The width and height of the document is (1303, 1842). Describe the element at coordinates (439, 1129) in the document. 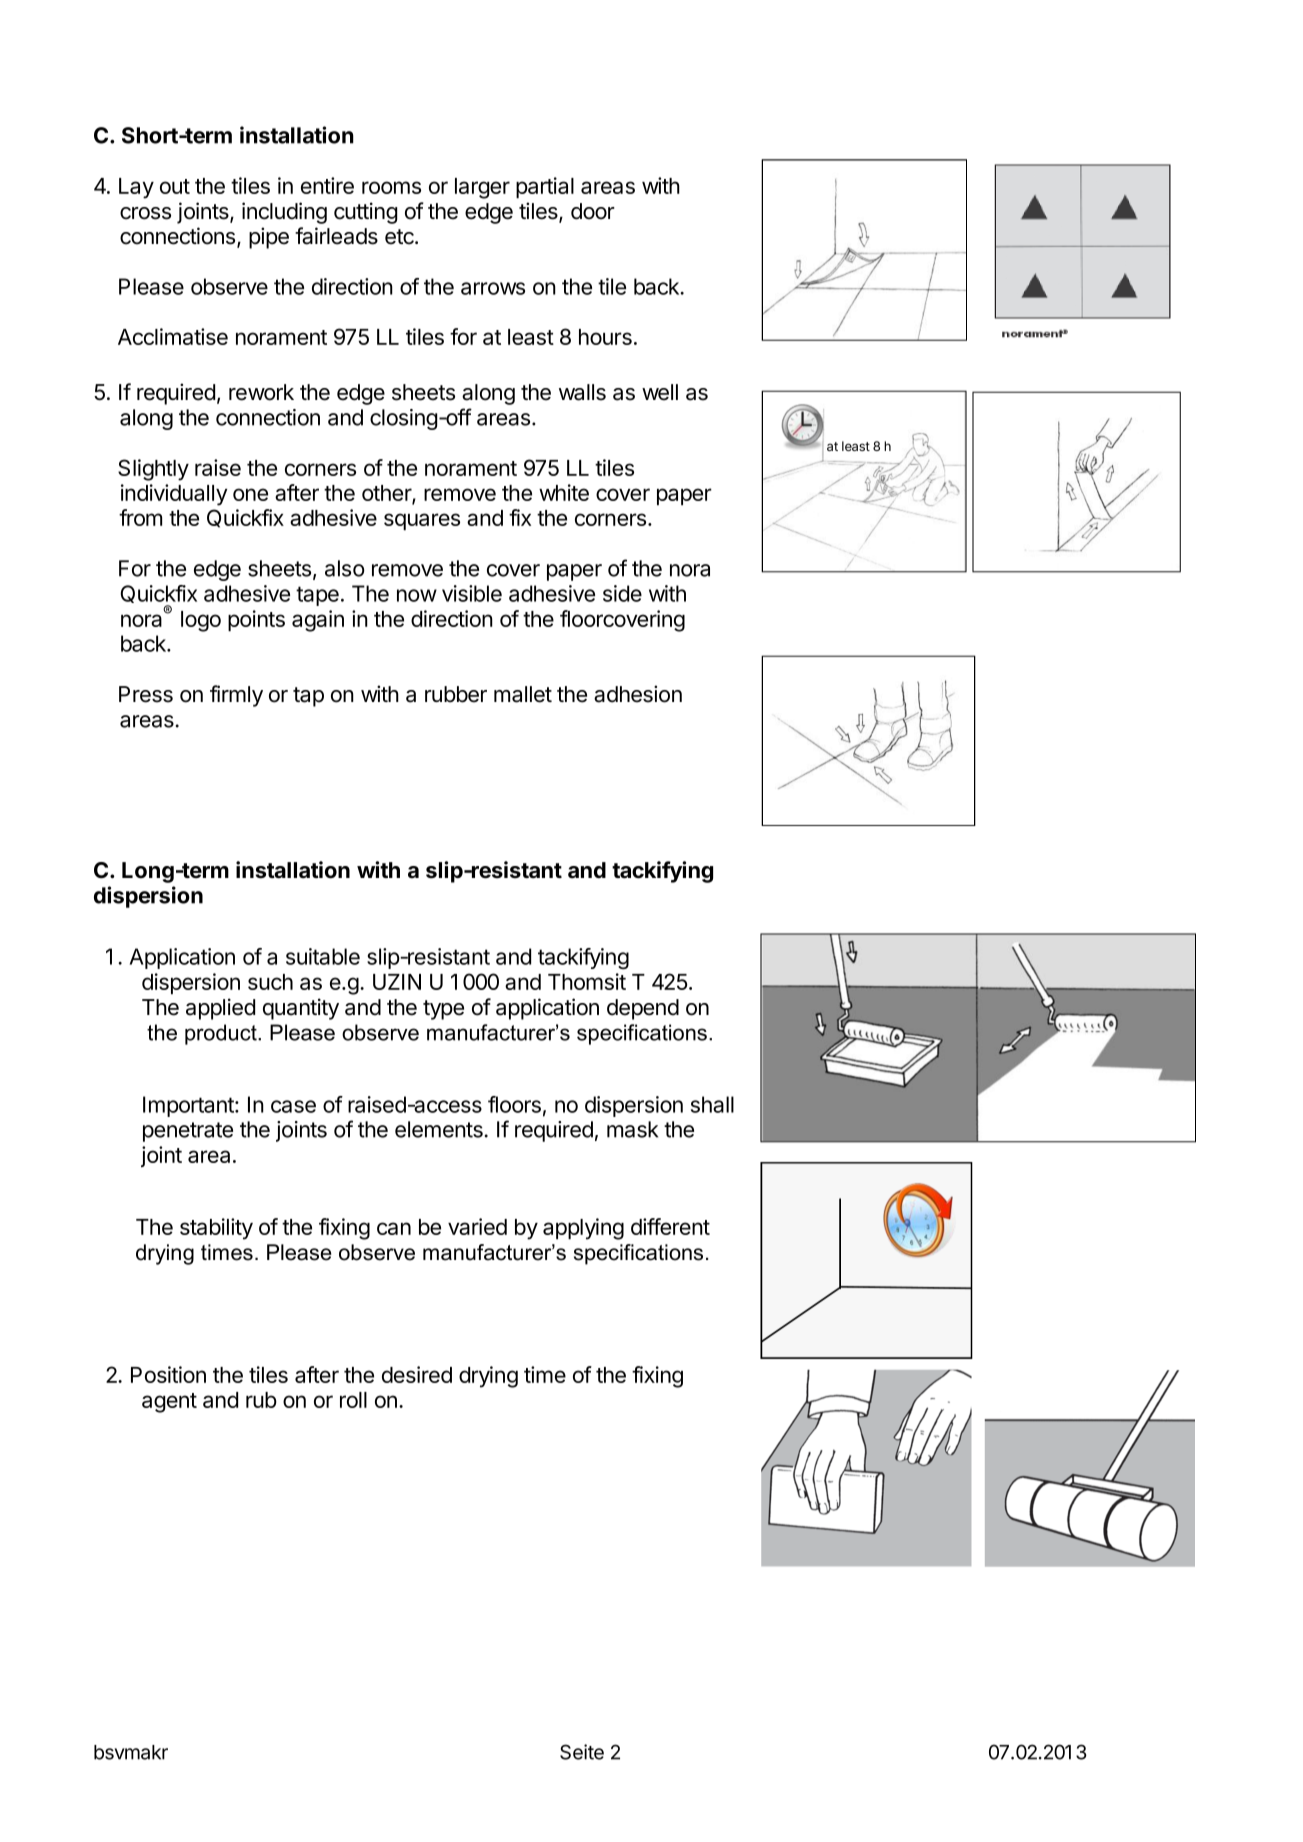

I see `elements` at that location.
